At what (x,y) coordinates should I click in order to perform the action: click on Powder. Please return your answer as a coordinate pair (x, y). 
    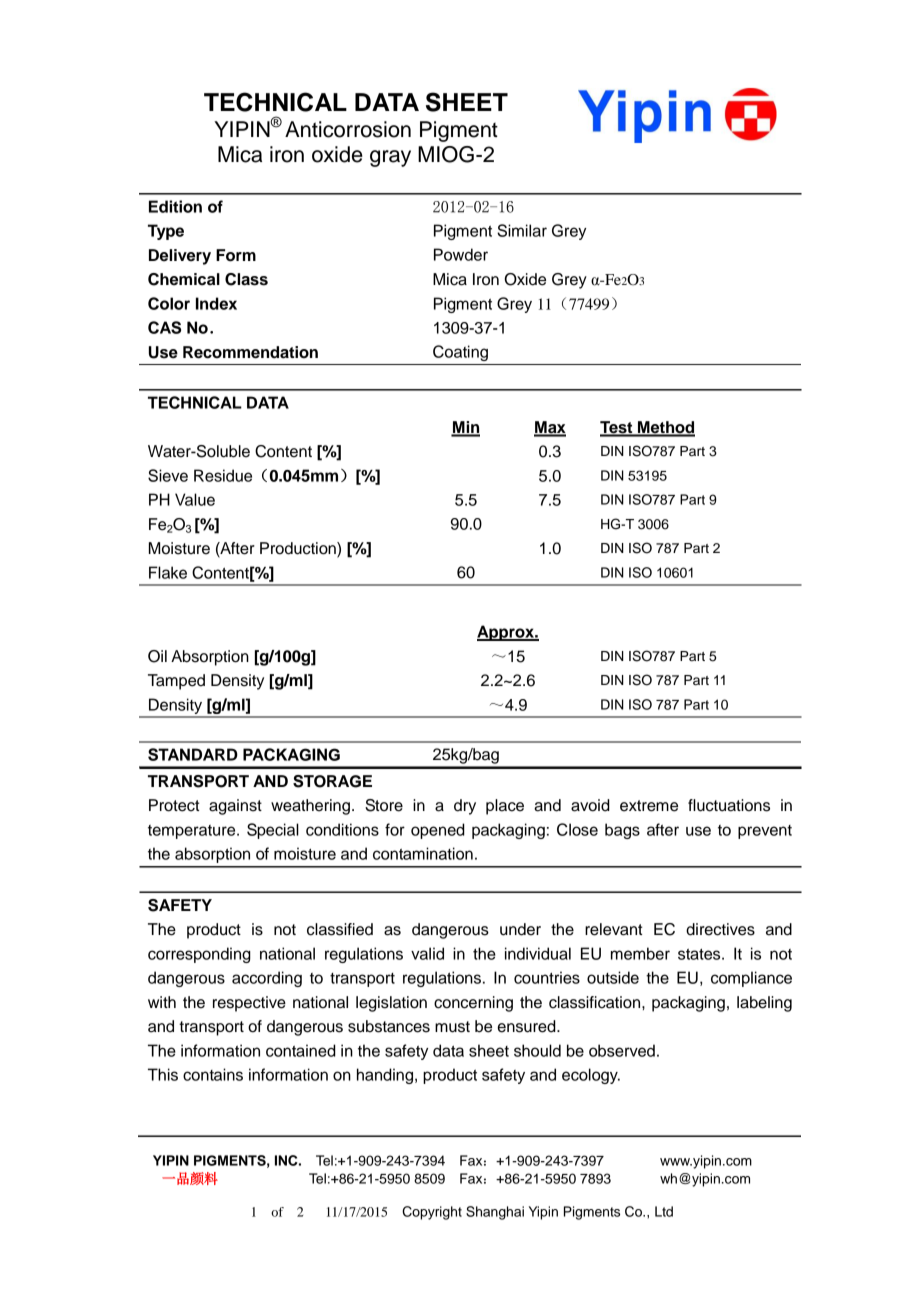
    Looking at the image, I should click on (461, 254).
